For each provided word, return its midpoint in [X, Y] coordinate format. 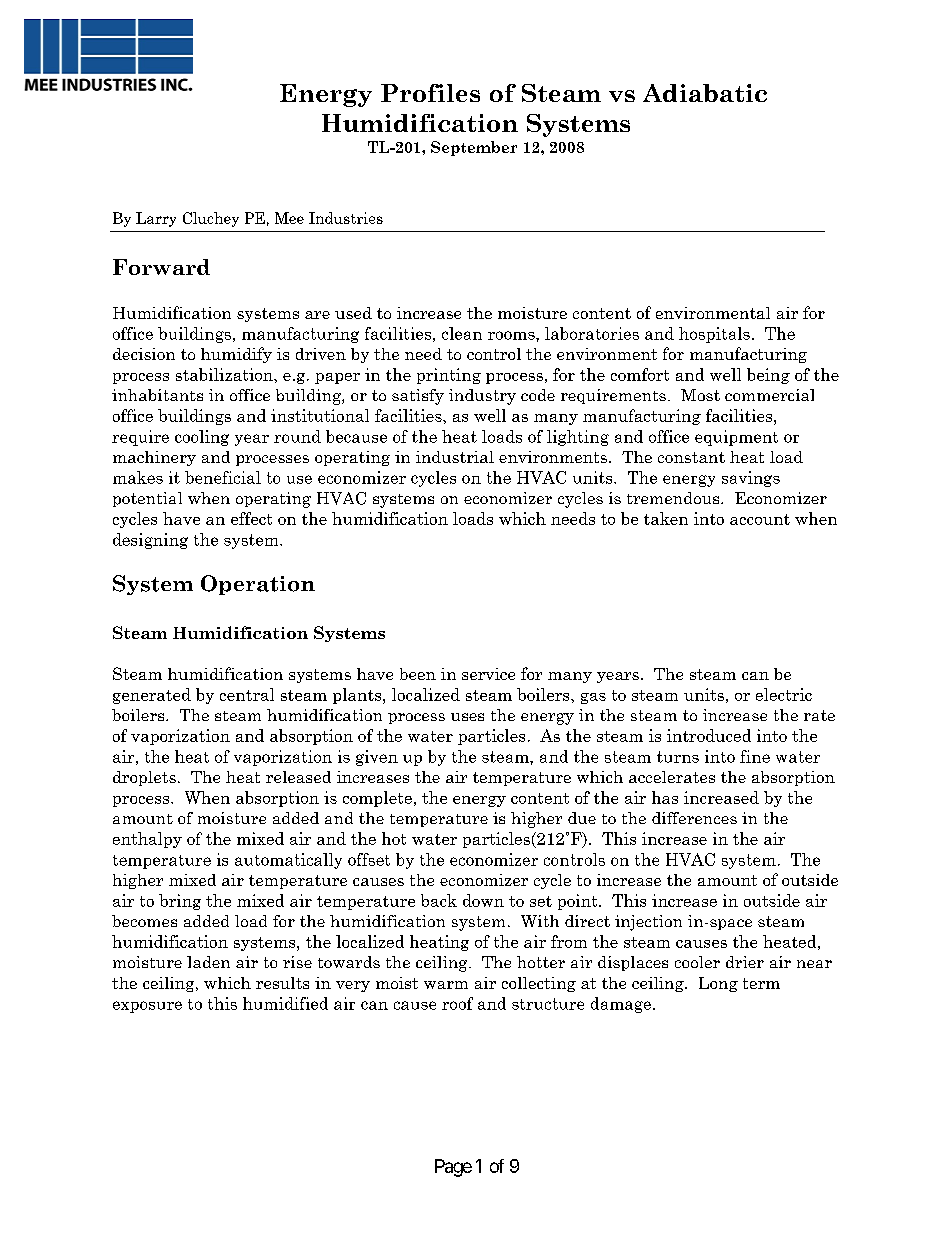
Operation [258, 585]
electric [784, 694]
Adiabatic [705, 93]
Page [453, 1168]
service [488, 674]
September [474, 148]
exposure [147, 1007]
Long [718, 984]
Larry [156, 219]
